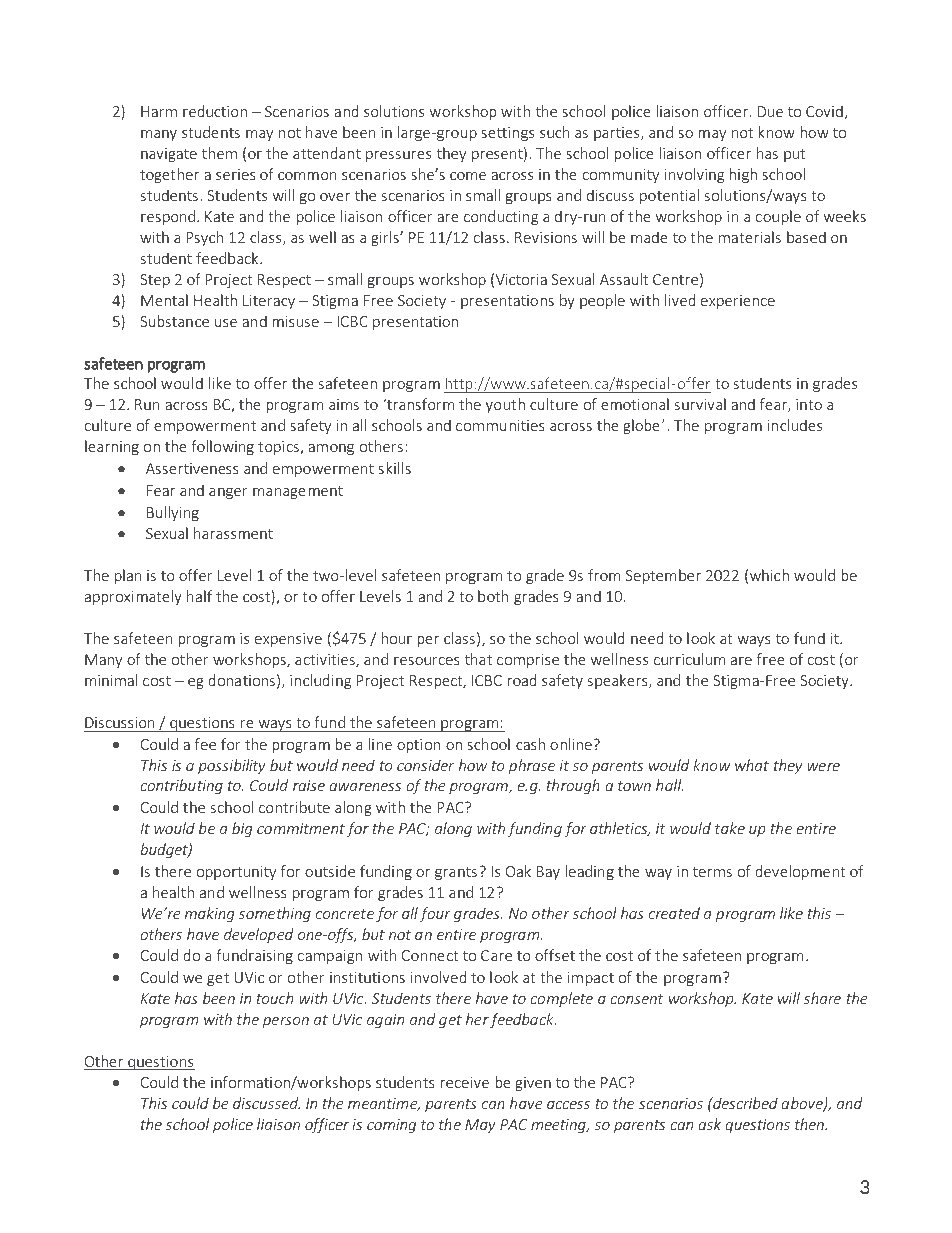 The width and height of the image is (952, 1233). Describe the element at coordinates (507, 134) in the image. I see `settings` at that location.
